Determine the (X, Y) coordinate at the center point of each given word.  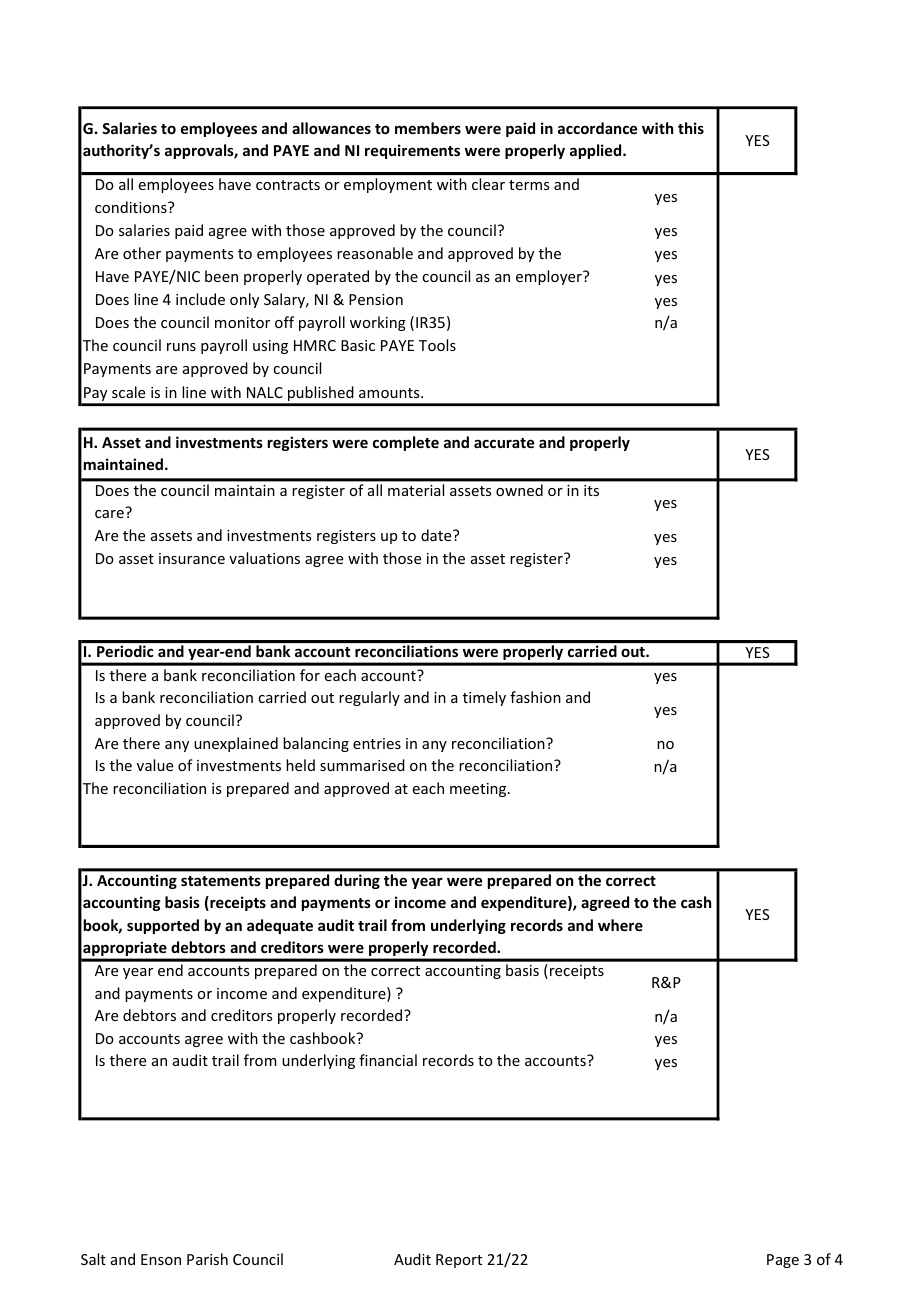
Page (783, 1261)
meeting (479, 790)
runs (181, 347)
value (155, 765)
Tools (437, 345)
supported (163, 926)
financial (388, 1060)
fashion (535, 697)
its (591, 490)
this (691, 128)
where (620, 925)
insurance (192, 558)
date (437, 535)
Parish (207, 1259)
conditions (132, 207)
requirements (412, 151)
